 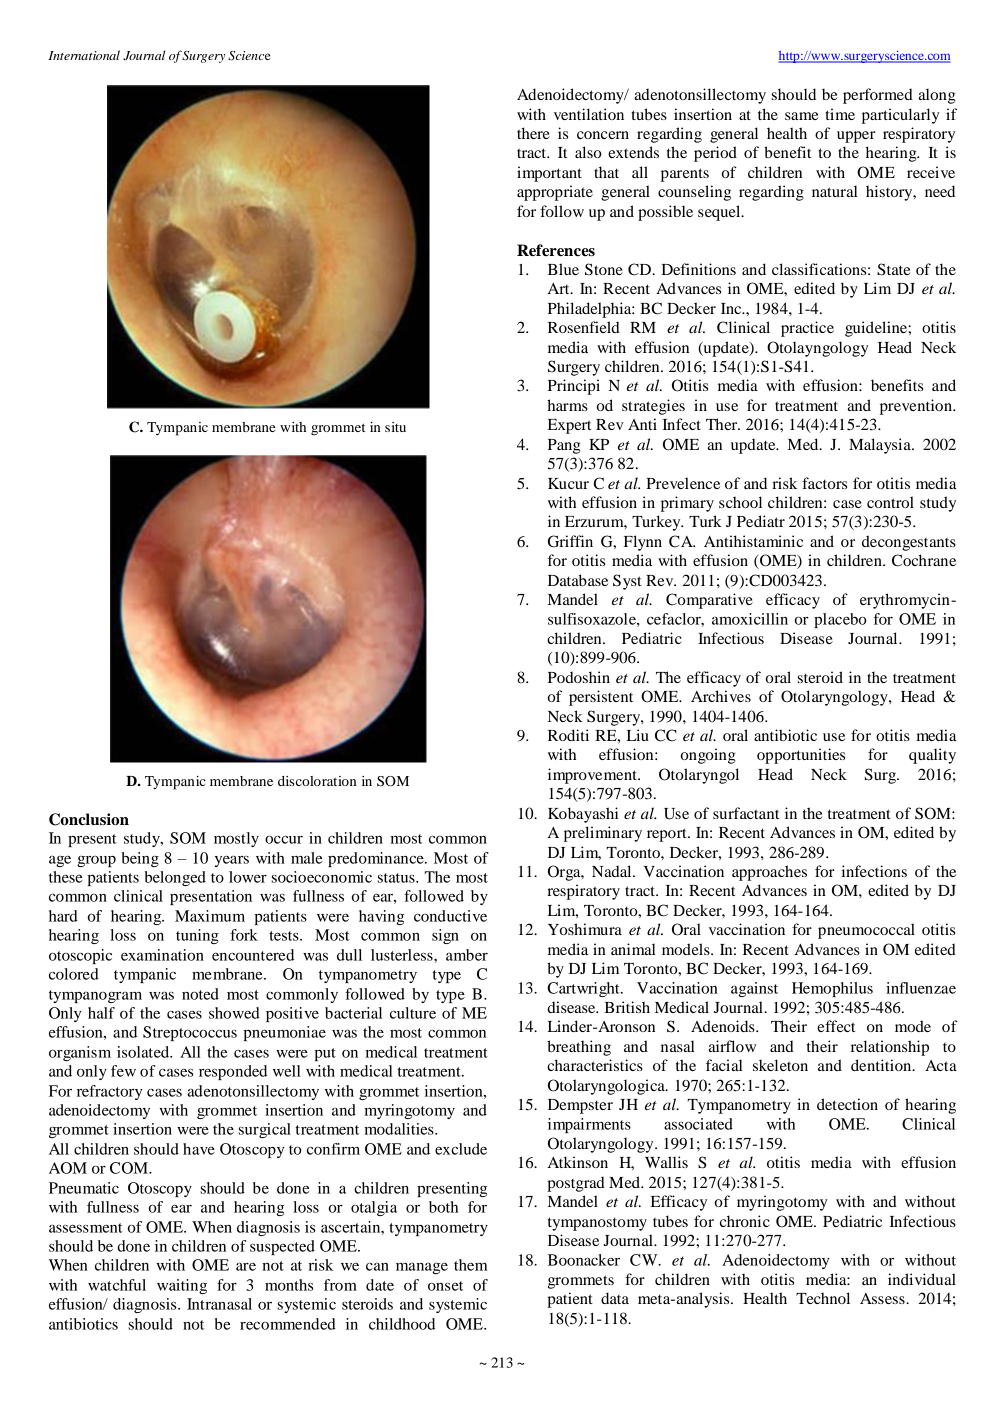 What do you see at coordinates (563, 269) in the screenshot?
I see `Blue` at bounding box center [563, 269].
